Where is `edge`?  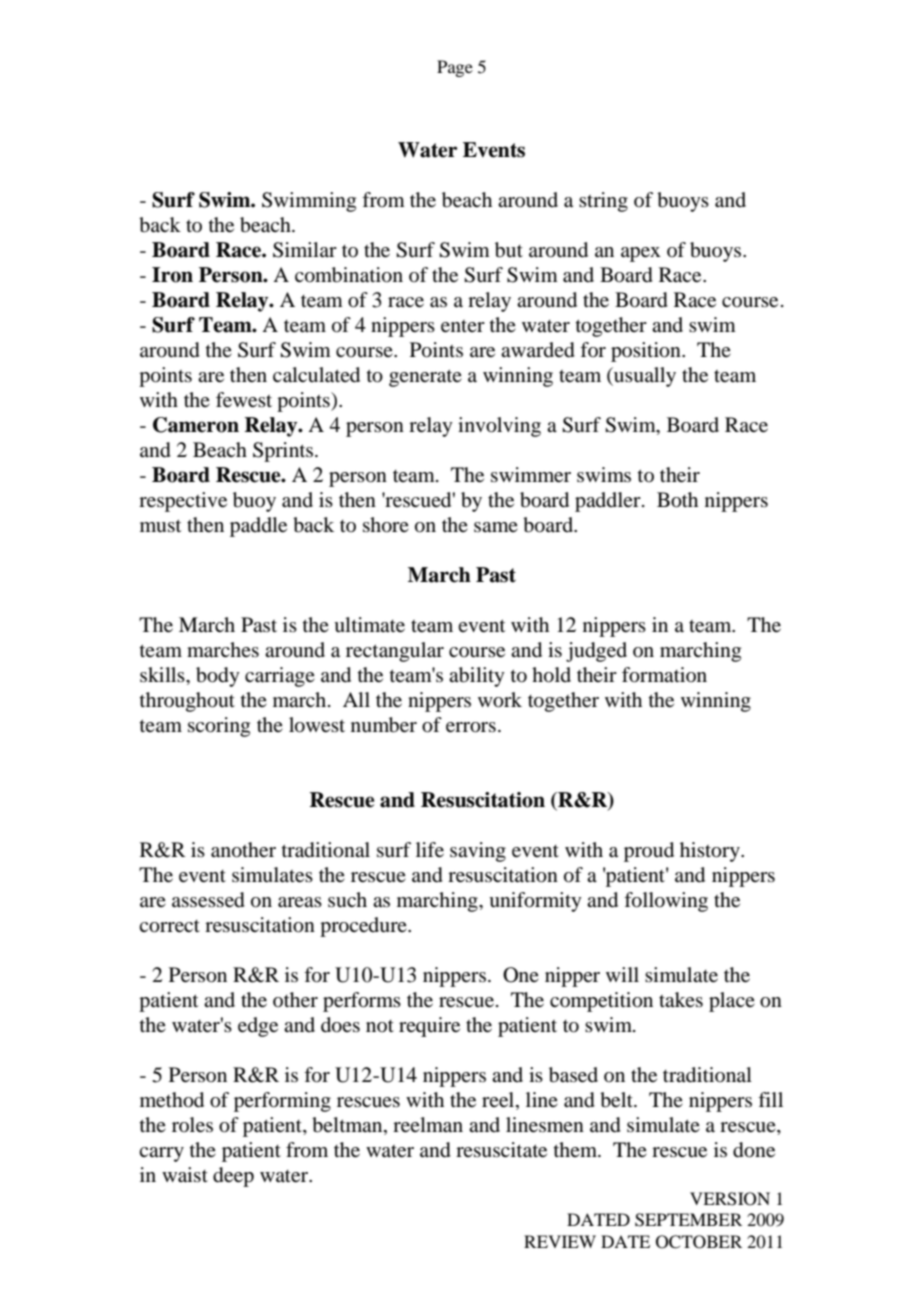 edge is located at coordinates (258, 1027).
